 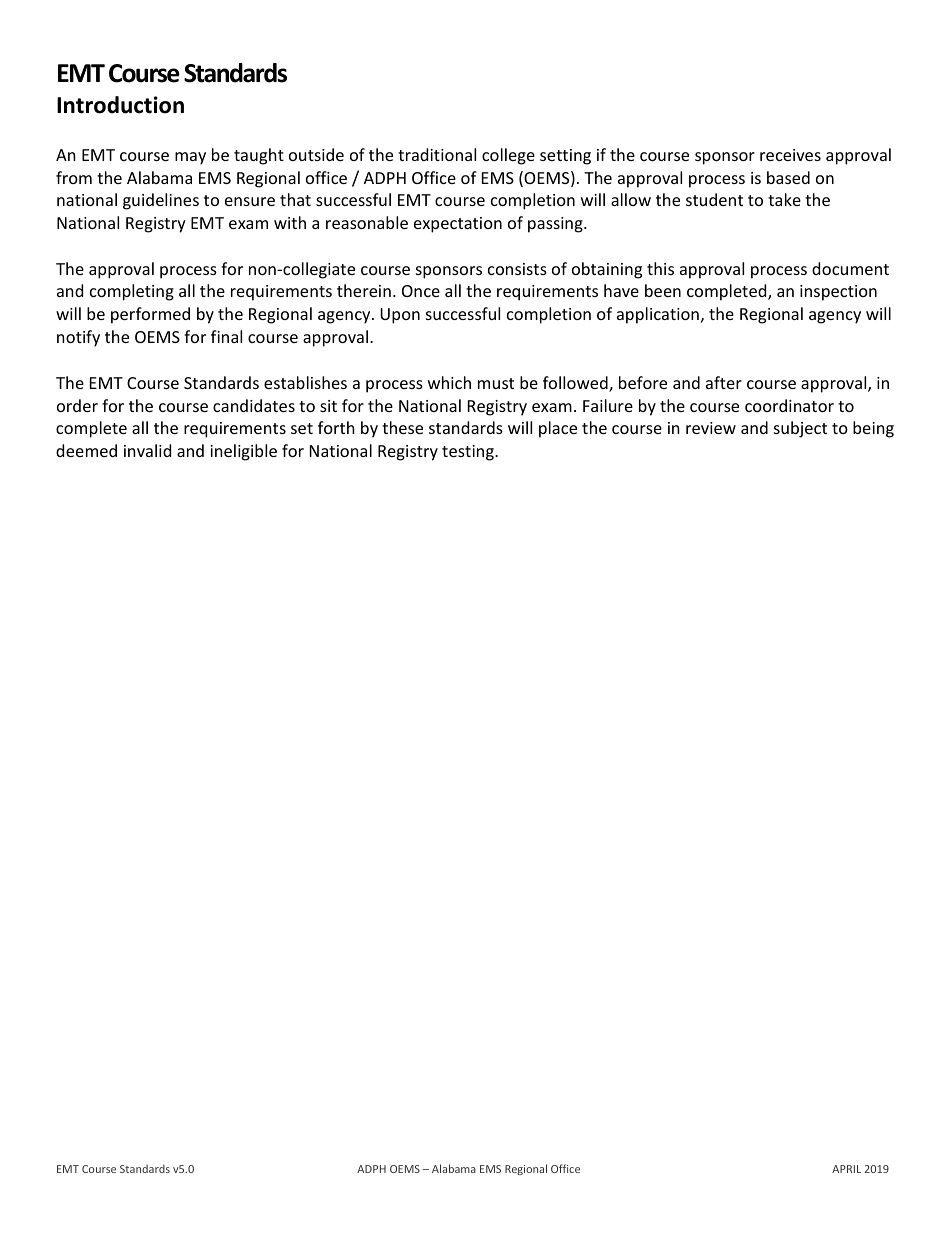 What do you see at coordinates (496, 383) in the screenshot?
I see `must` at bounding box center [496, 383].
